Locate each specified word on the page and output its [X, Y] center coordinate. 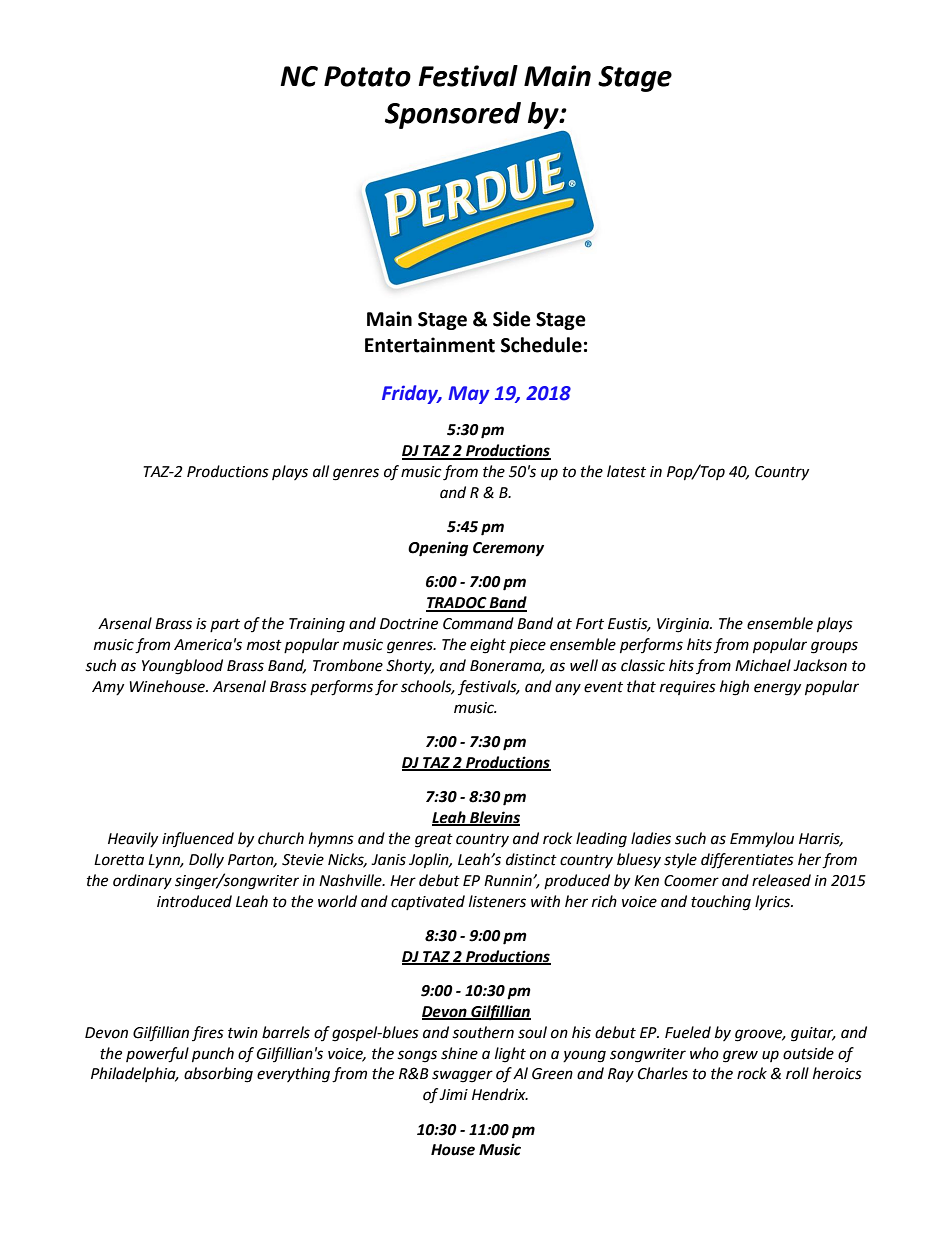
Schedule [541, 345]
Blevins [494, 818]
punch [213, 1055]
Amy [108, 688]
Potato [367, 76]
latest [626, 471]
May [469, 395]
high [734, 688]
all [321, 471]
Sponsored [453, 115]
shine [459, 1053]
